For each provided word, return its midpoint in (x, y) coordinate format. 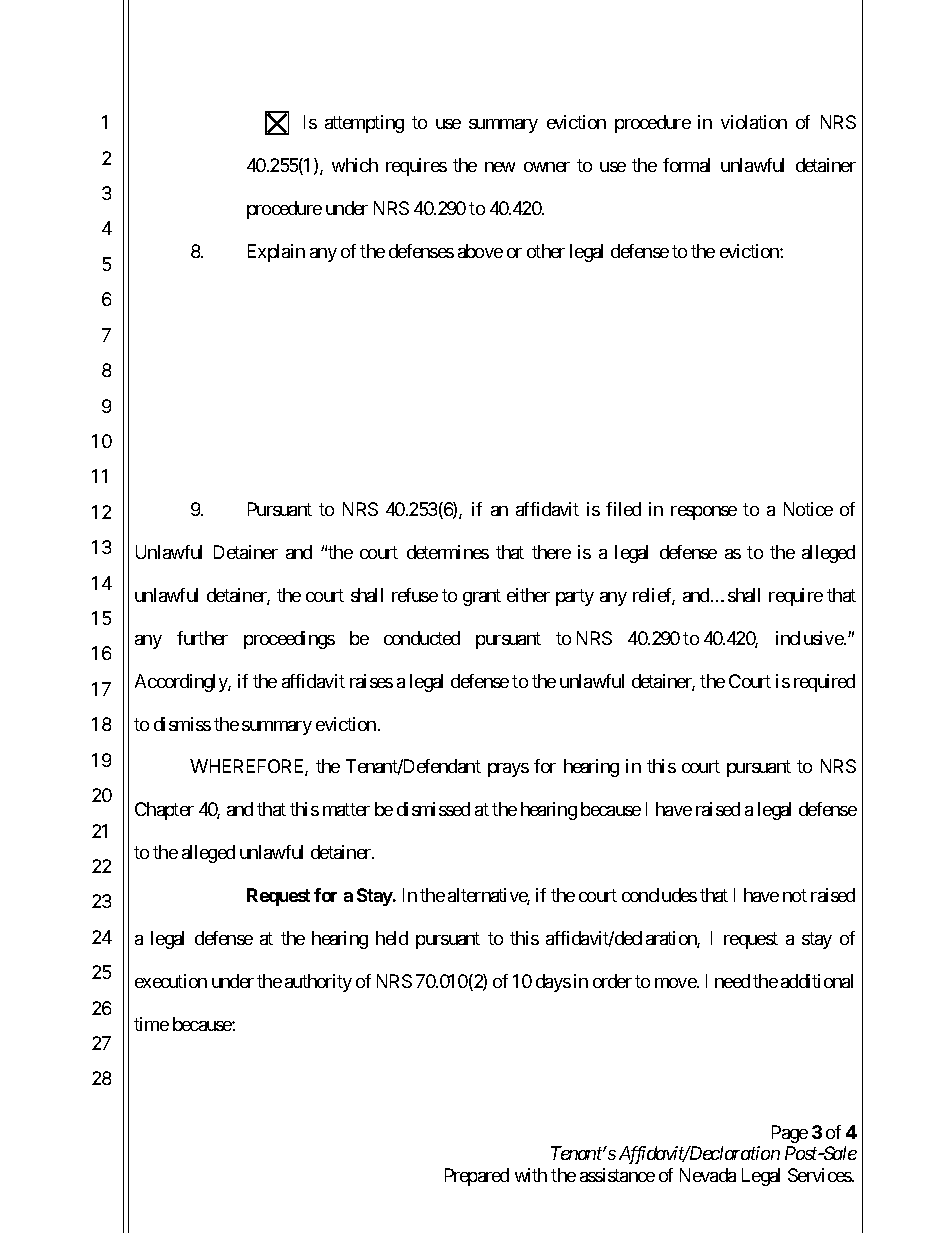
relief (654, 596)
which (355, 165)
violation (754, 122)
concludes (659, 895)
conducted (422, 638)
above (480, 251)
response (704, 513)
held (392, 938)
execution (171, 981)
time (151, 1024)
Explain (276, 253)
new (500, 167)
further (202, 638)
